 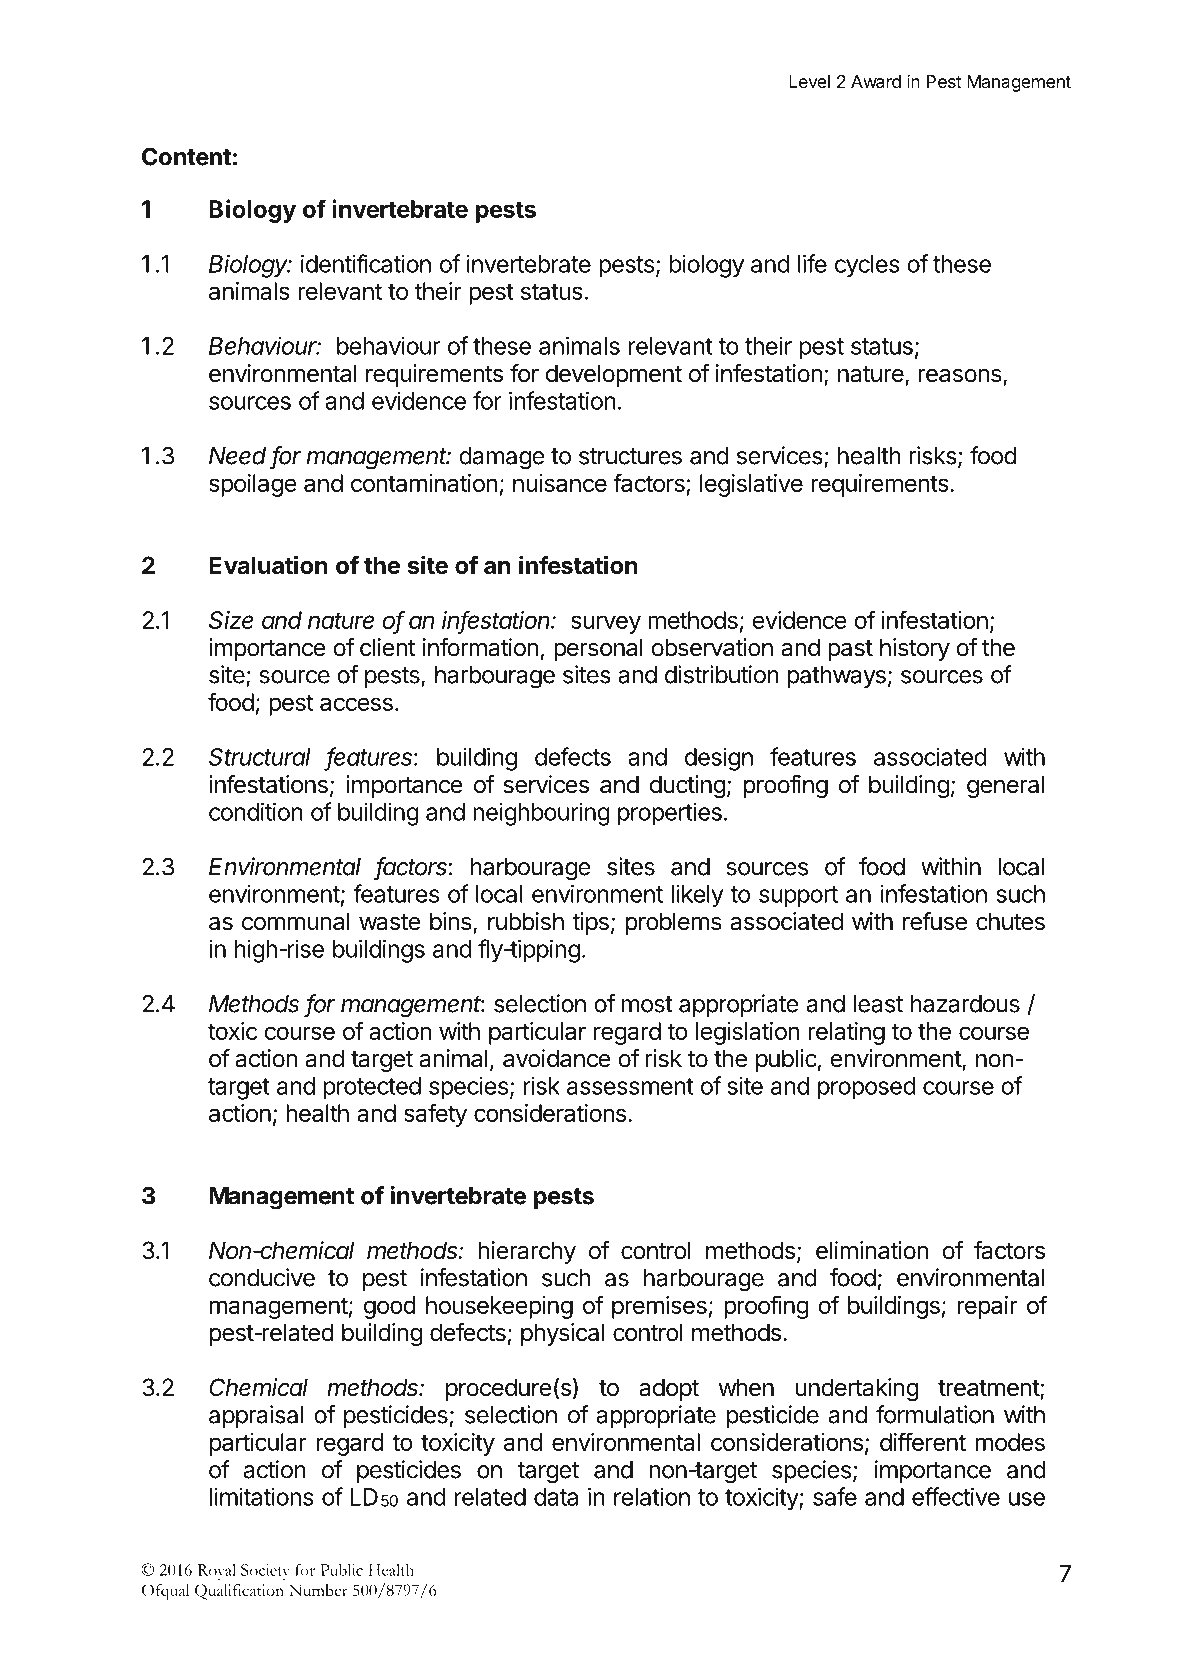 I want to click on Award, so click(x=876, y=82).
